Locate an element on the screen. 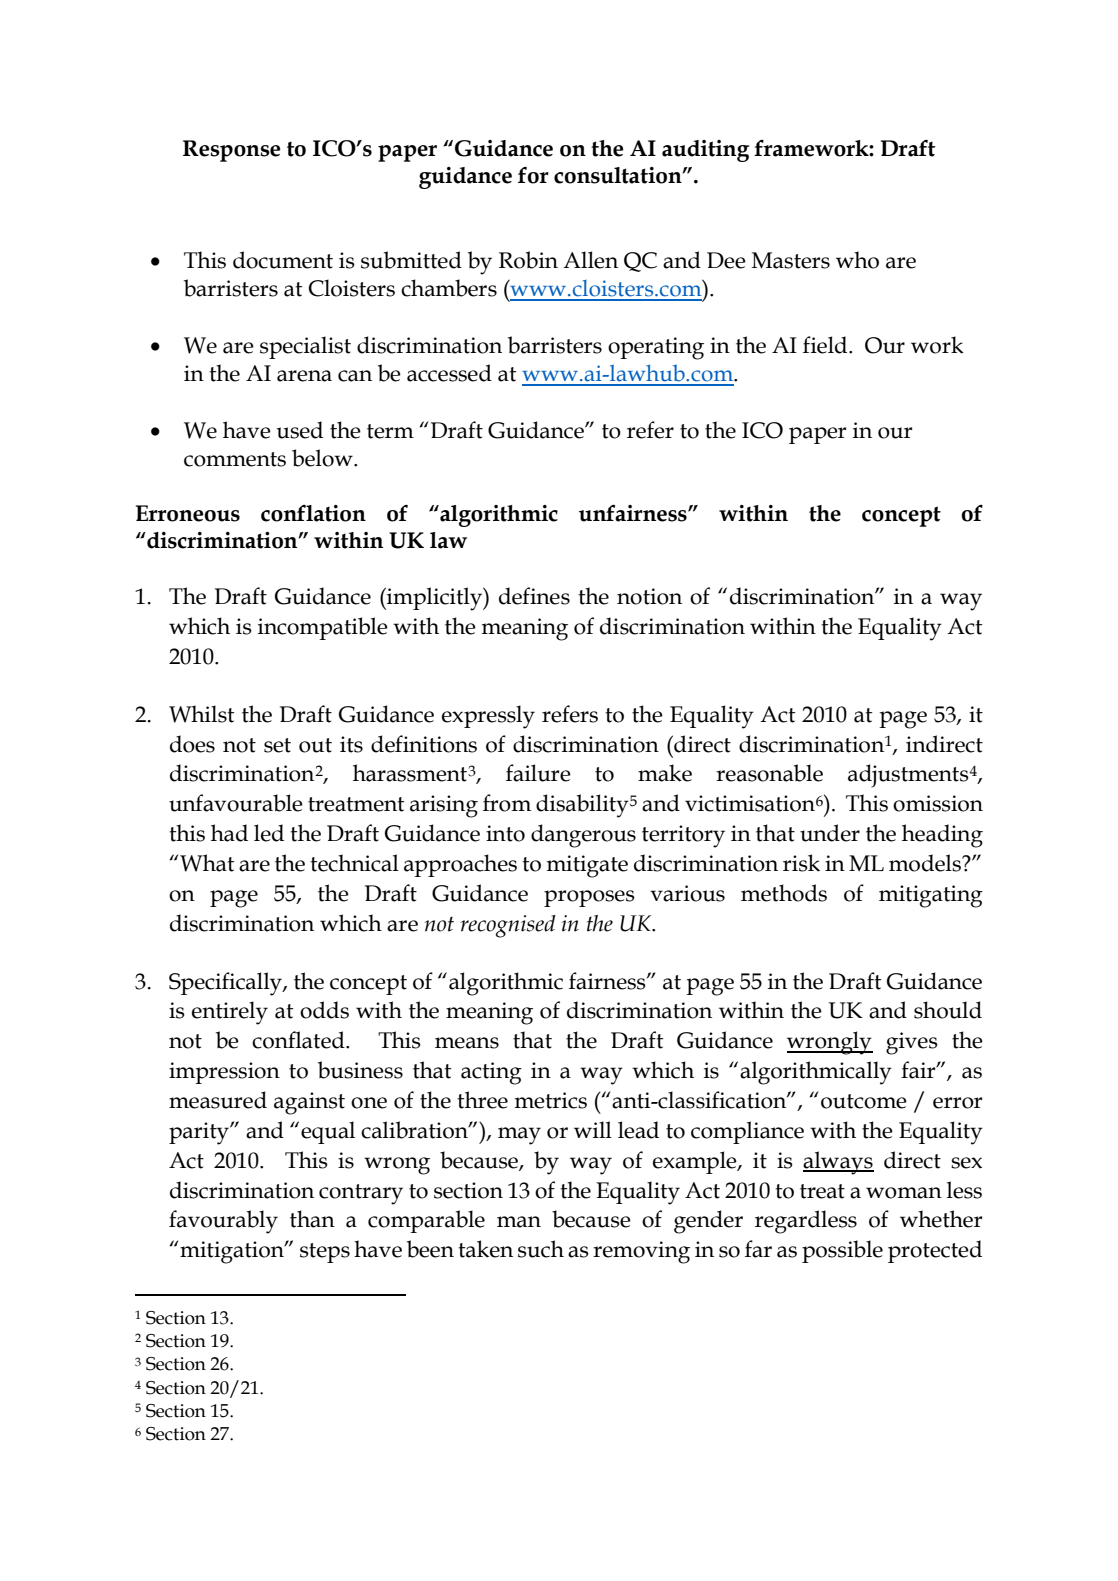 Image resolution: width=1118 pixels, height=1581 pixels. models is located at coordinates (926, 863).
